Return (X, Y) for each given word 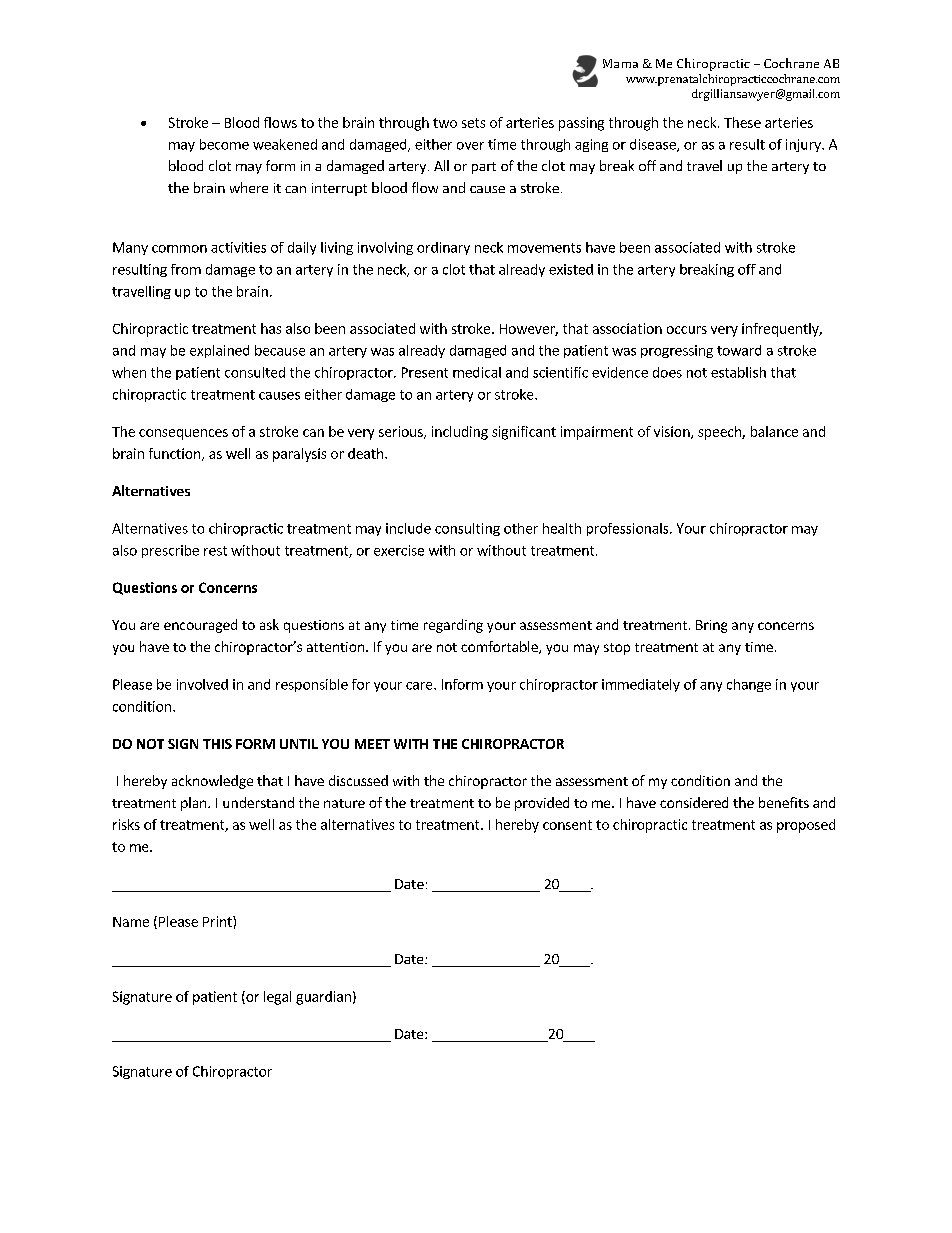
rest (215, 551)
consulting (467, 529)
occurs (687, 330)
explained (219, 351)
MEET (372, 744)
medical (477, 372)
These (742, 122)
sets (473, 123)
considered (694, 802)
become (224, 144)
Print (218, 921)
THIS (217, 744)
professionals (629, 529)
